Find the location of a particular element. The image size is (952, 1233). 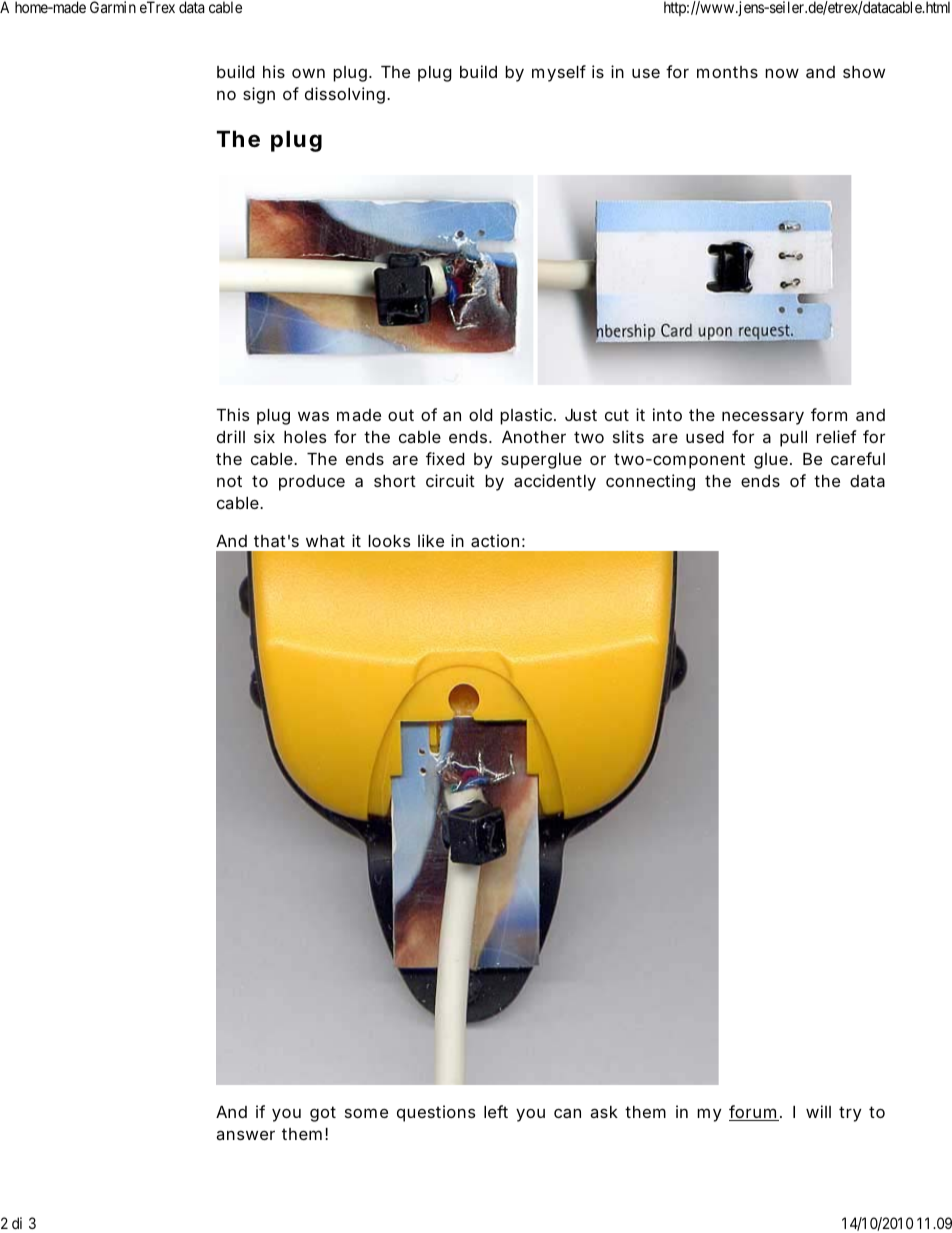

myself is located at coordinates (559, 73).
